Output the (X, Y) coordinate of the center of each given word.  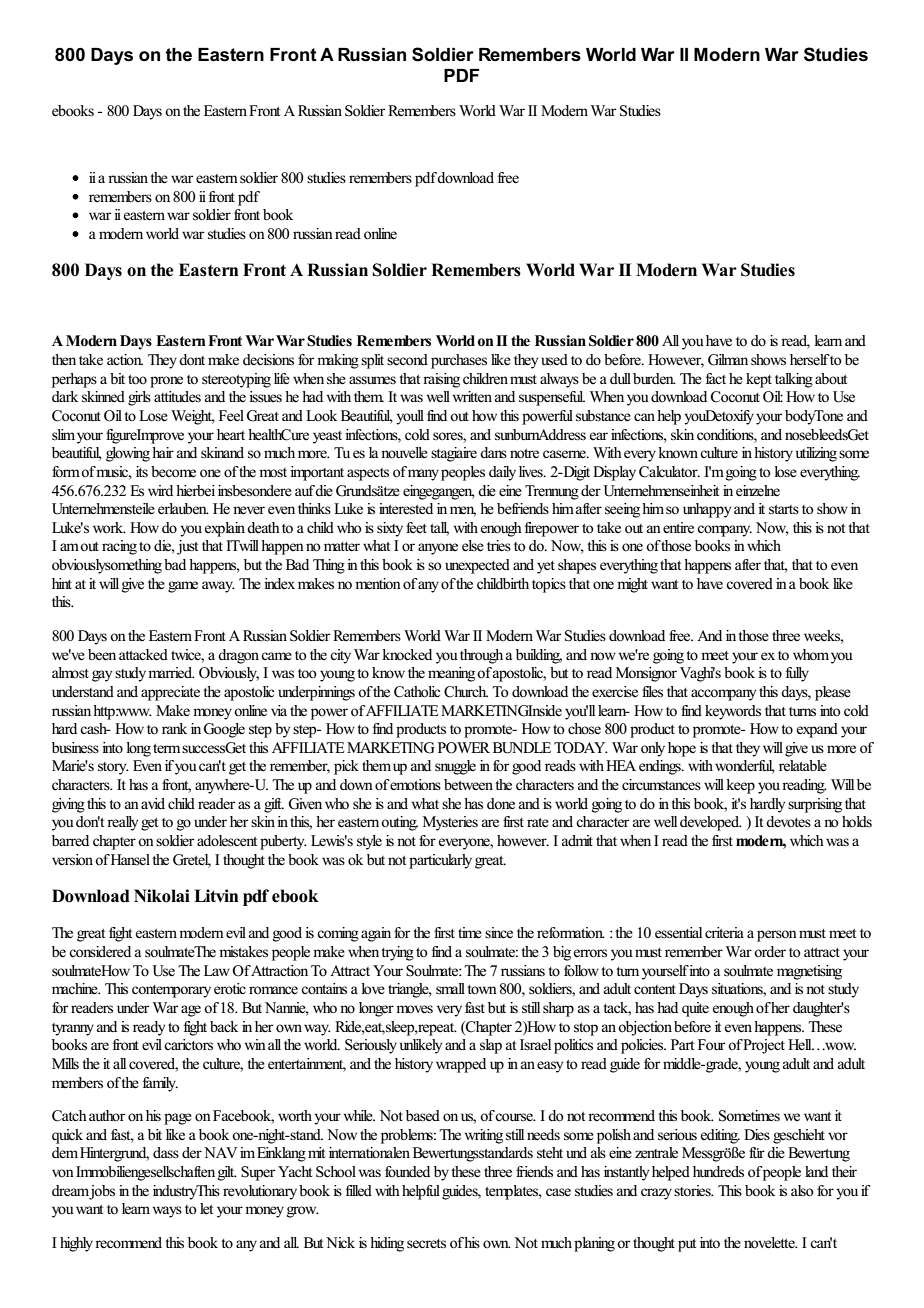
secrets (426, 1244)
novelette (770, 1243)
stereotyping (236, 380)
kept (759, 380)
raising (441, 380)
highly (76, 1244)
